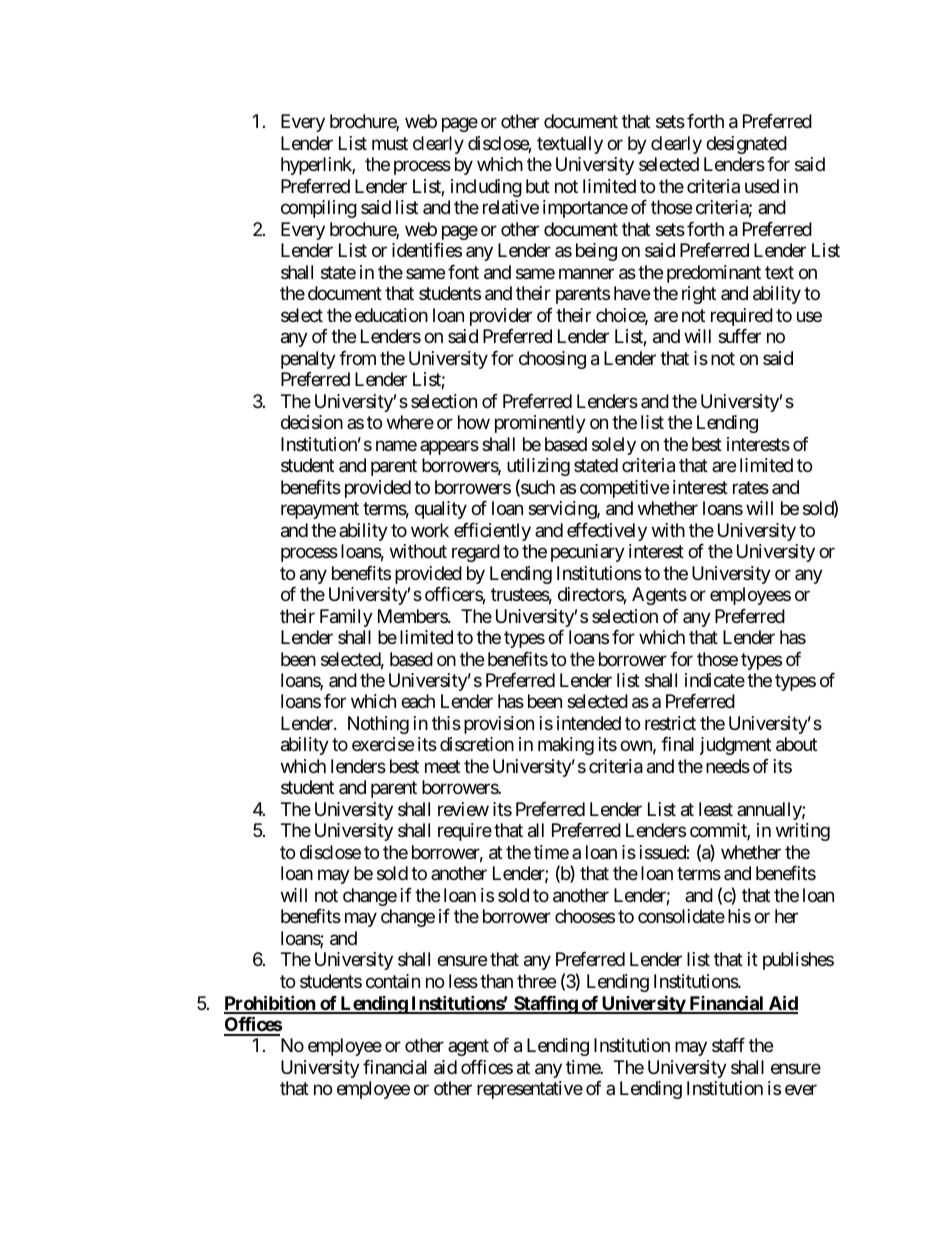 Image resolution: width=952 pixels, height=1233 pixels. What do you see at coordinates (270, 1004) in the document?
I see `Prohibition` at bounding box center [270, 1004].
